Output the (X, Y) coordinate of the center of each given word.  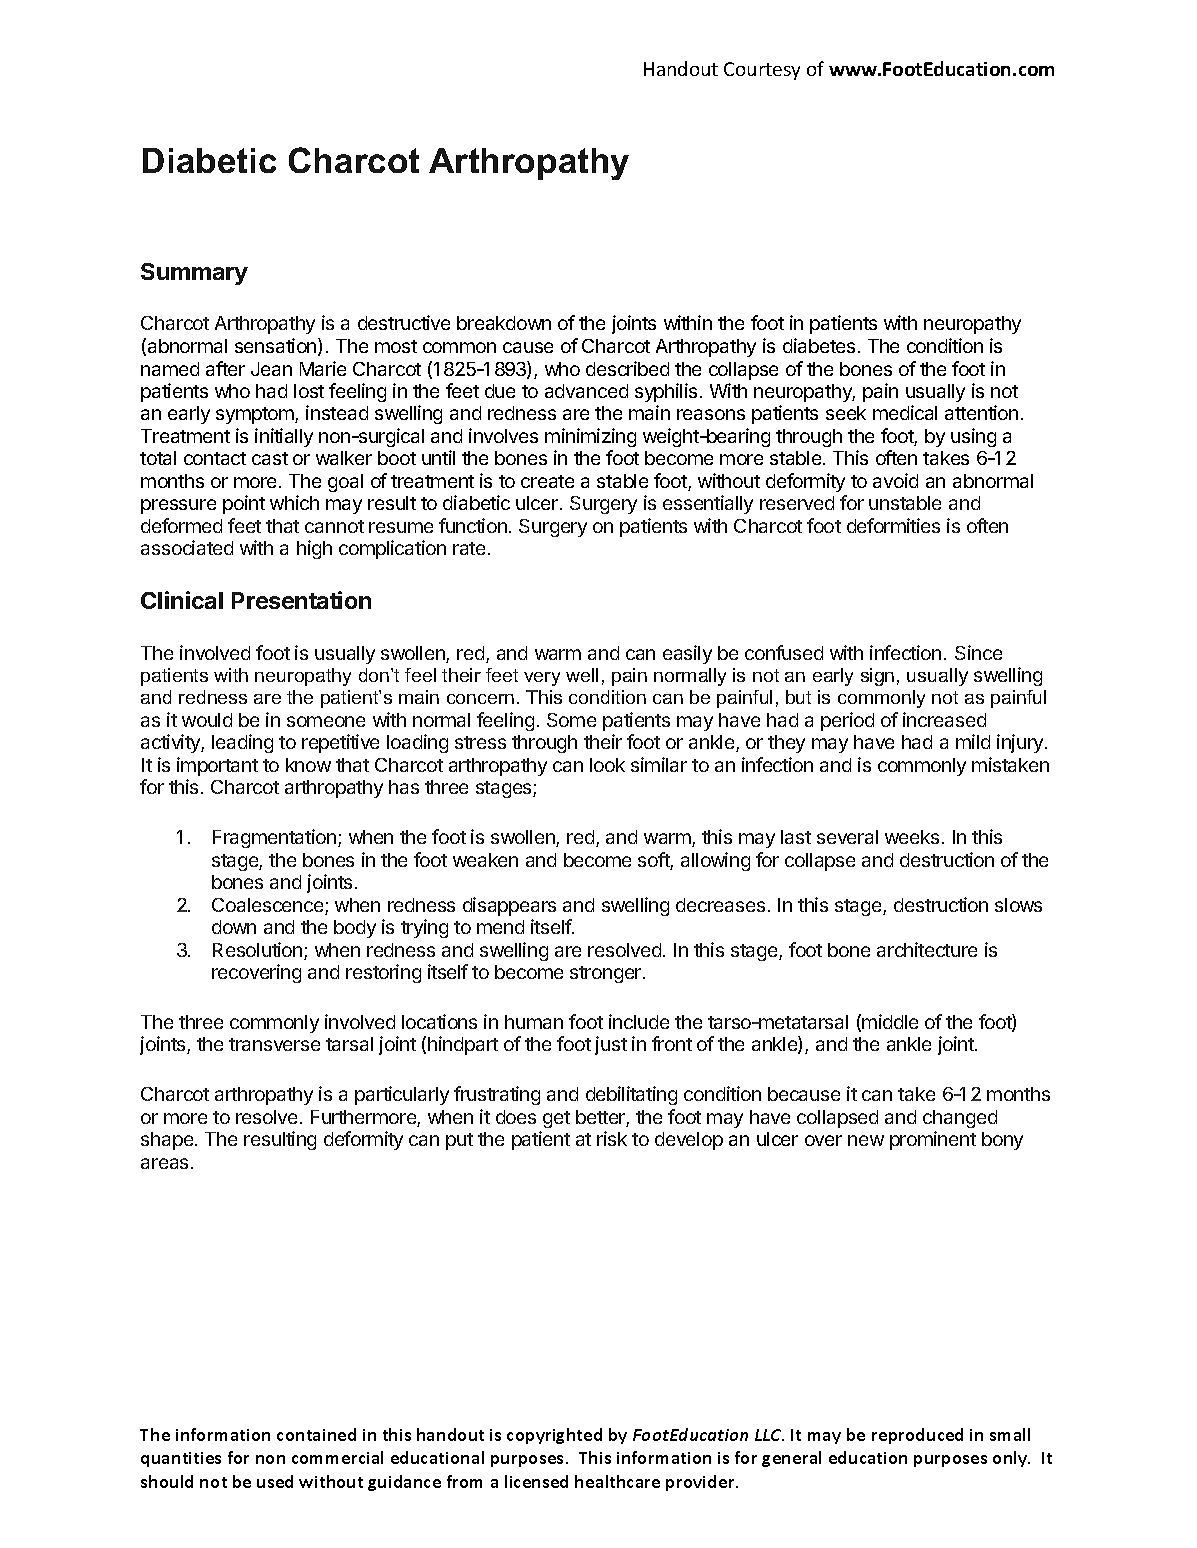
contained (316, 1434)
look (607, 765)
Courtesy (762, 71)
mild (973, 741)
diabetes (819, 345)
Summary (194, 274)
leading (242, 743)
